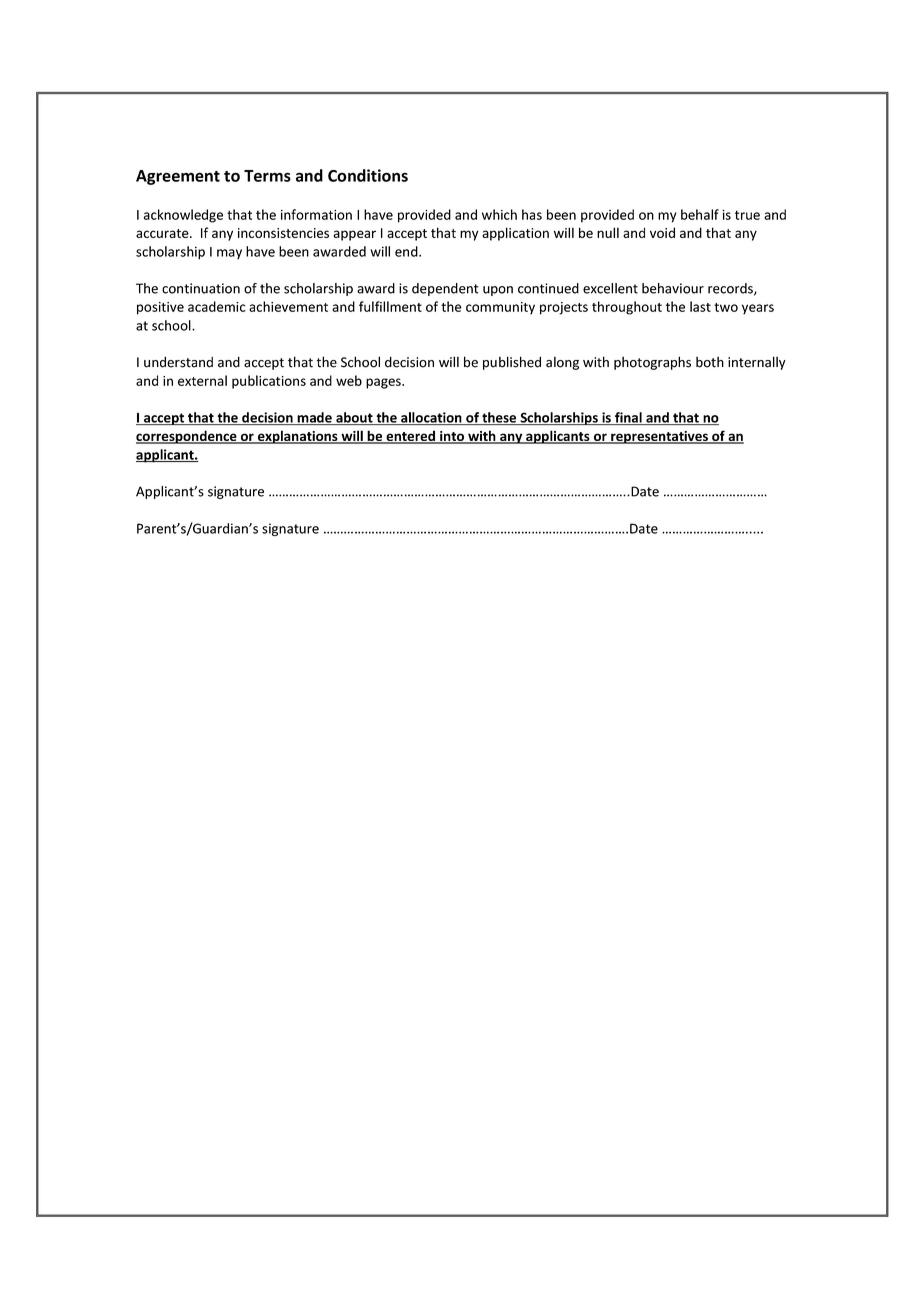  I want to click on behalf, so click(700, 214).
